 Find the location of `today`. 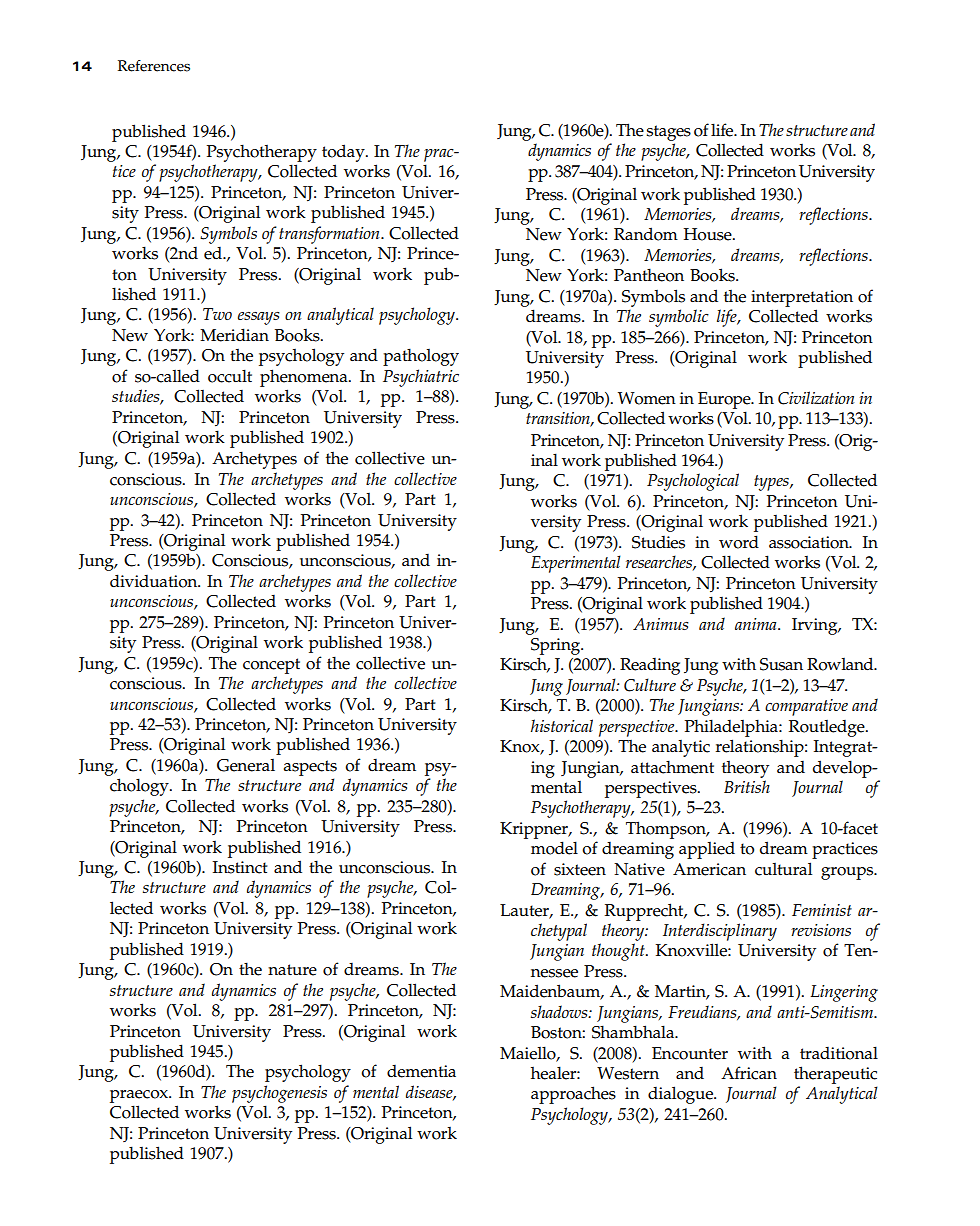

today is located at coordinates (344, 153).
